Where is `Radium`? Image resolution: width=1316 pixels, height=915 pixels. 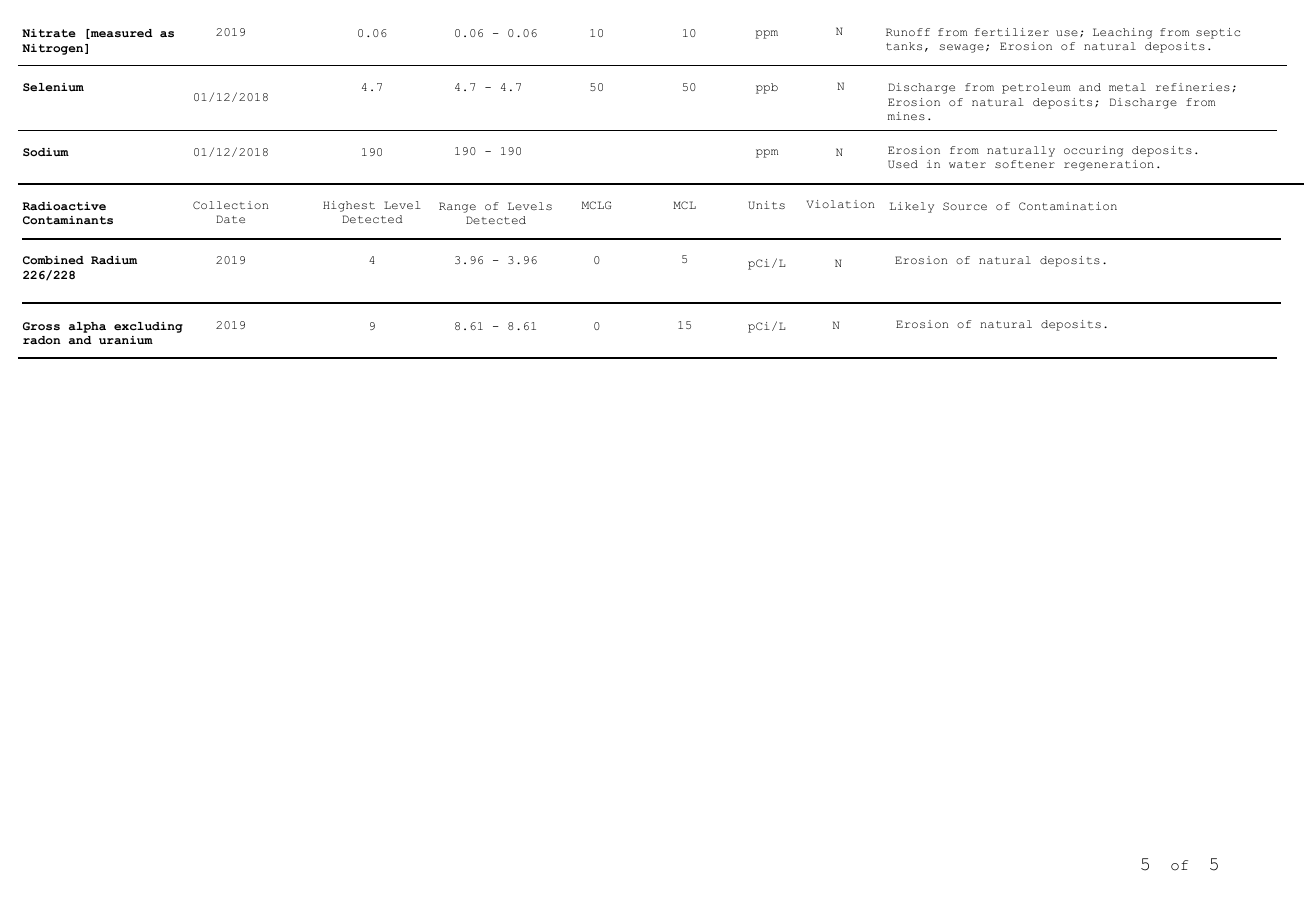 Radium is located at coordinates (114, 260).
